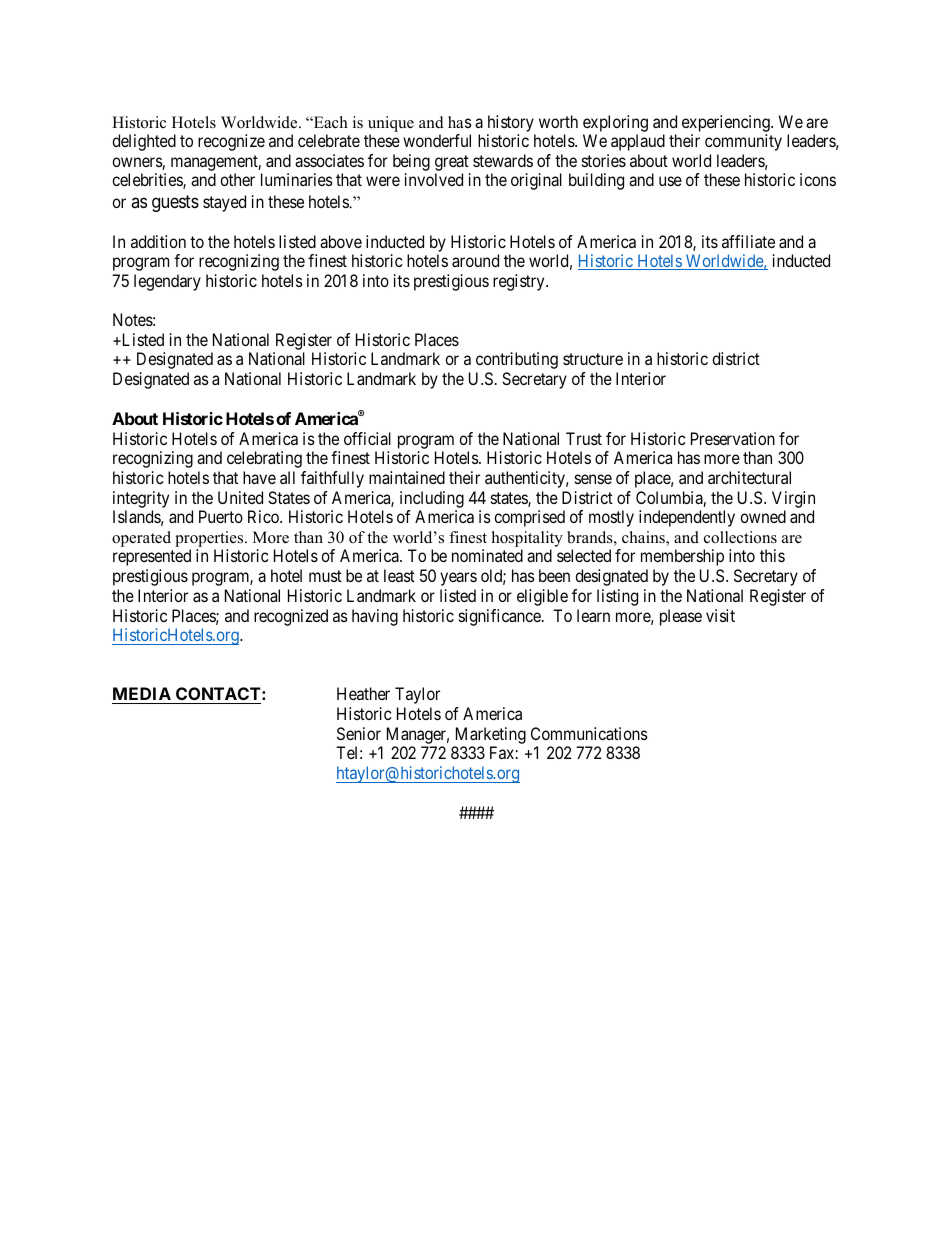  What do you see at coordinates (584, 438) in the screenshot?
I see `Trust` at bounding box center [584, 438].
